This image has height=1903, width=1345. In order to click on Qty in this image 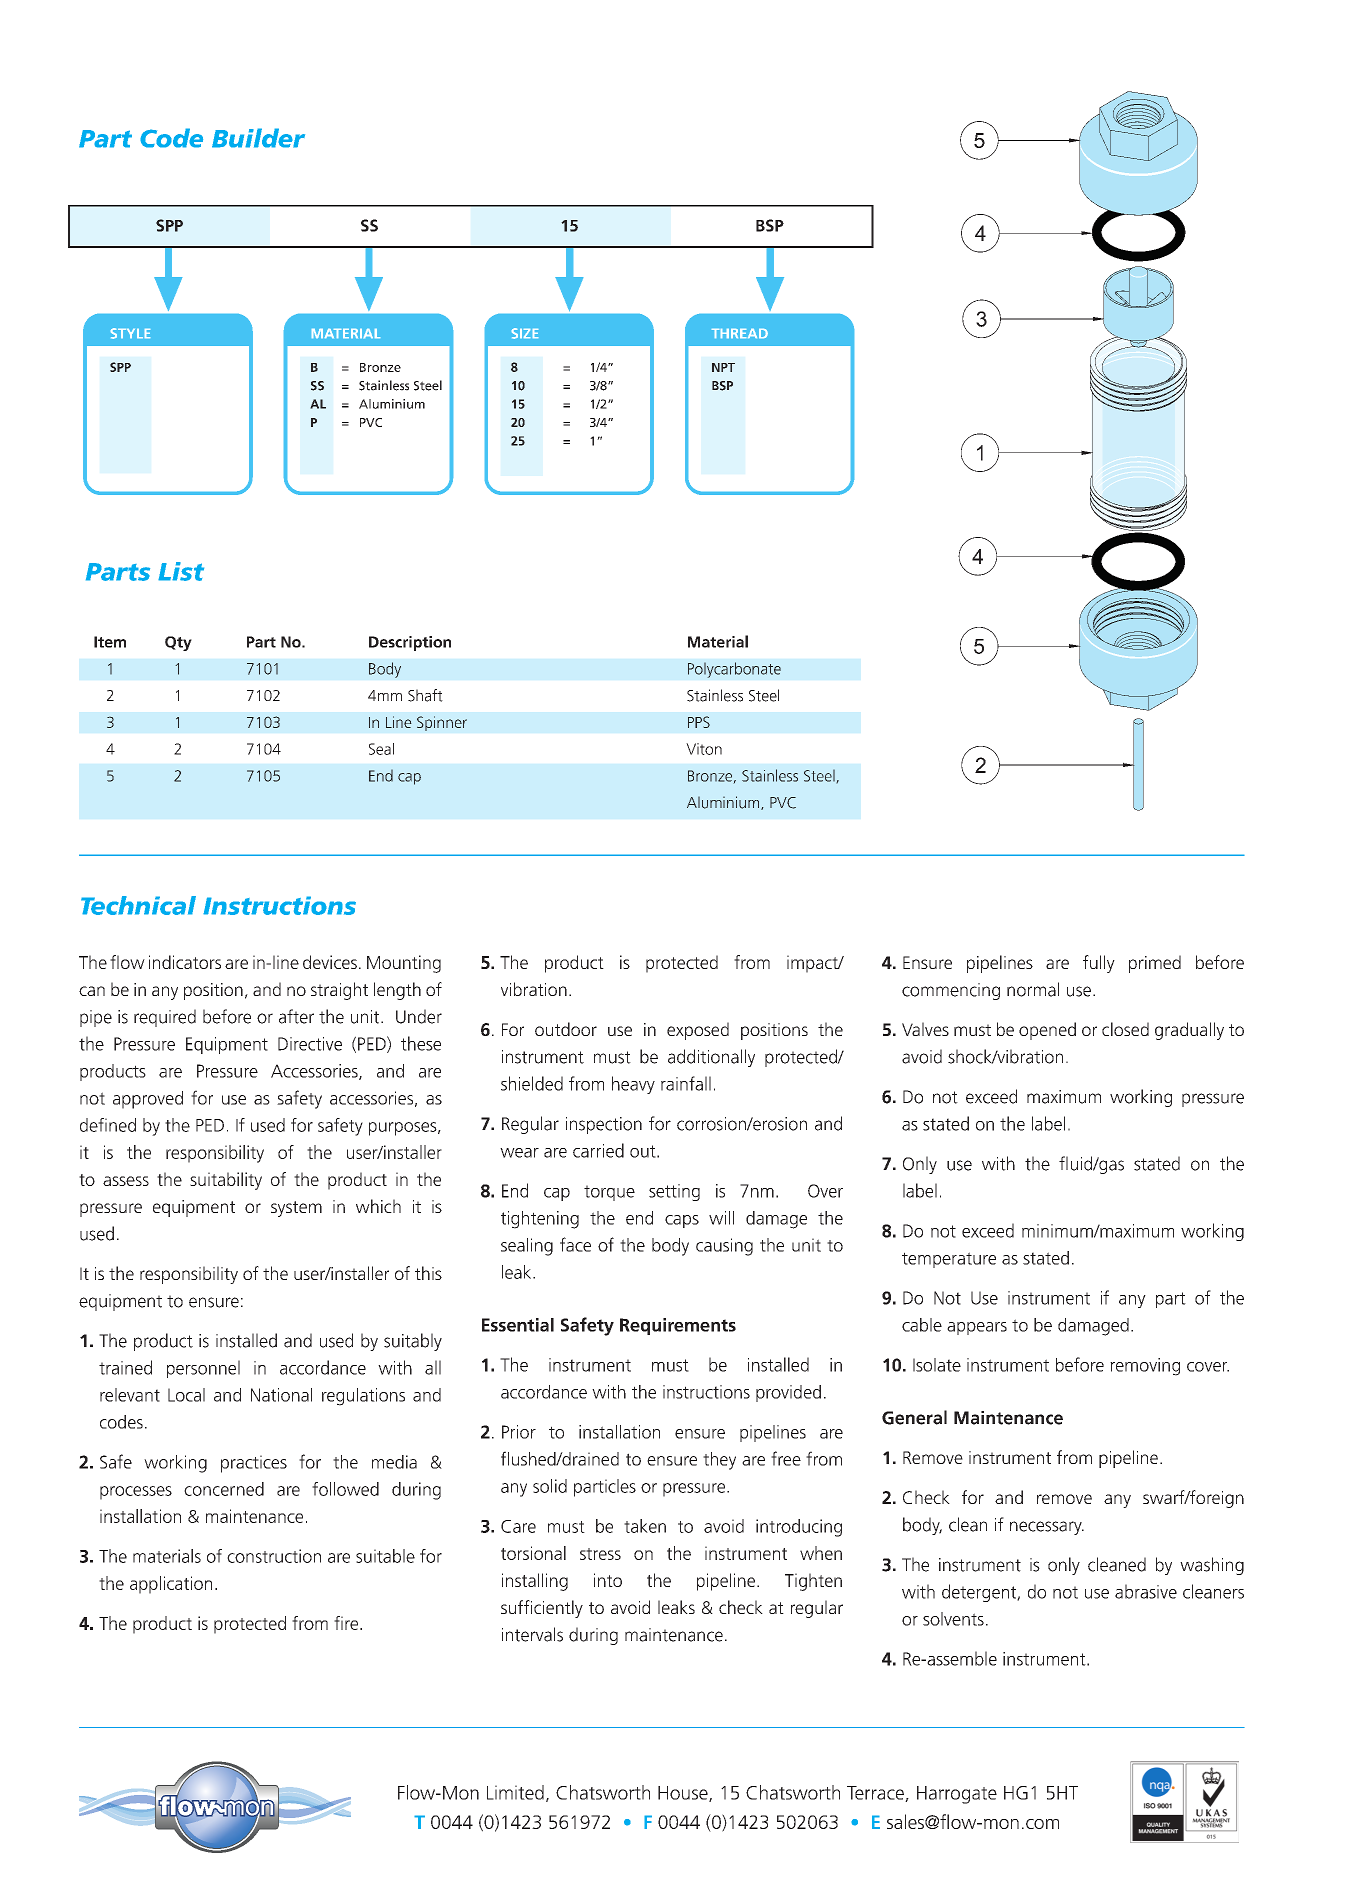, I will do `click(178, 643)`.
